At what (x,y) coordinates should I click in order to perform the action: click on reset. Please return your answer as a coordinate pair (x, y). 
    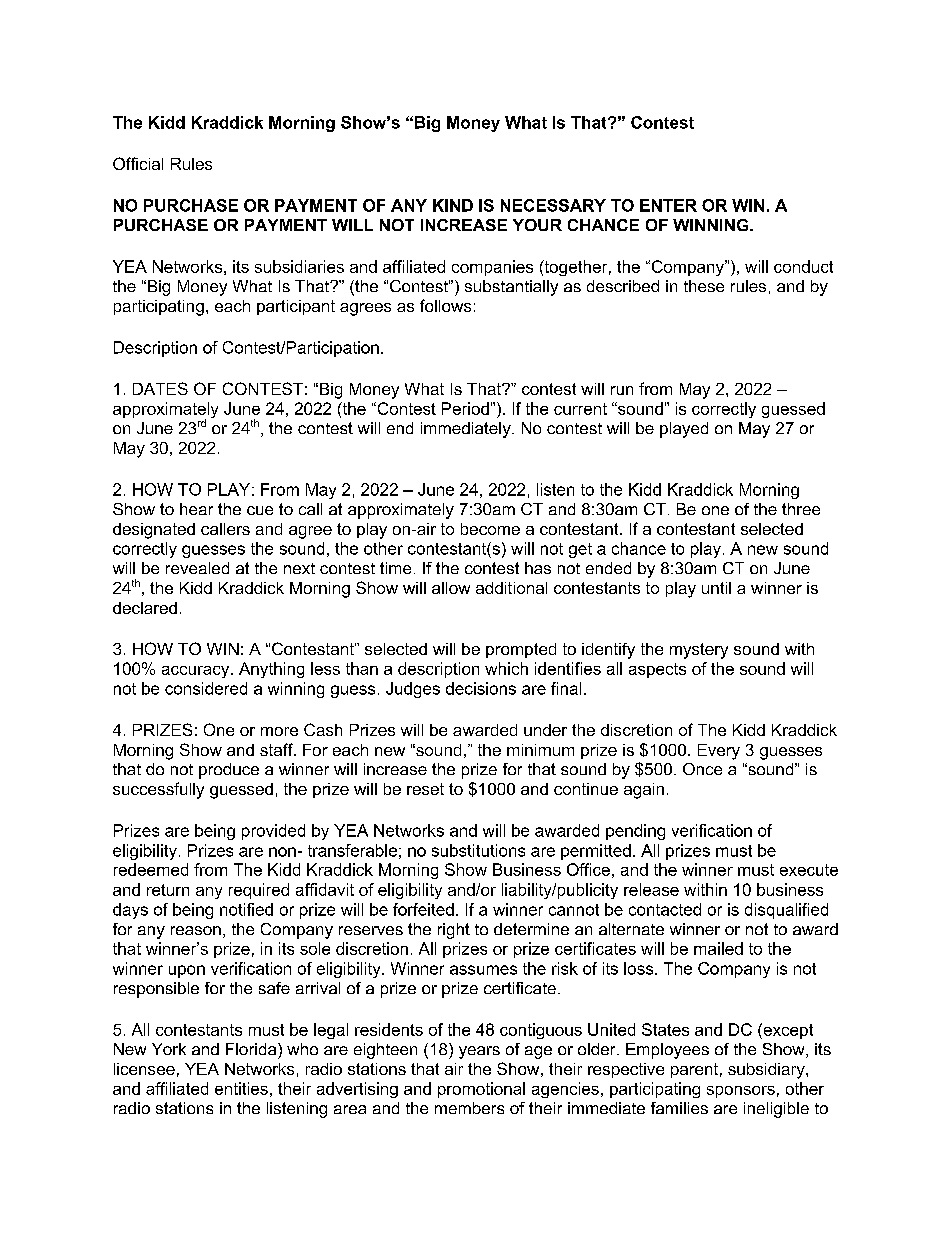
    Looking at the image, I should click on (425, 789).
